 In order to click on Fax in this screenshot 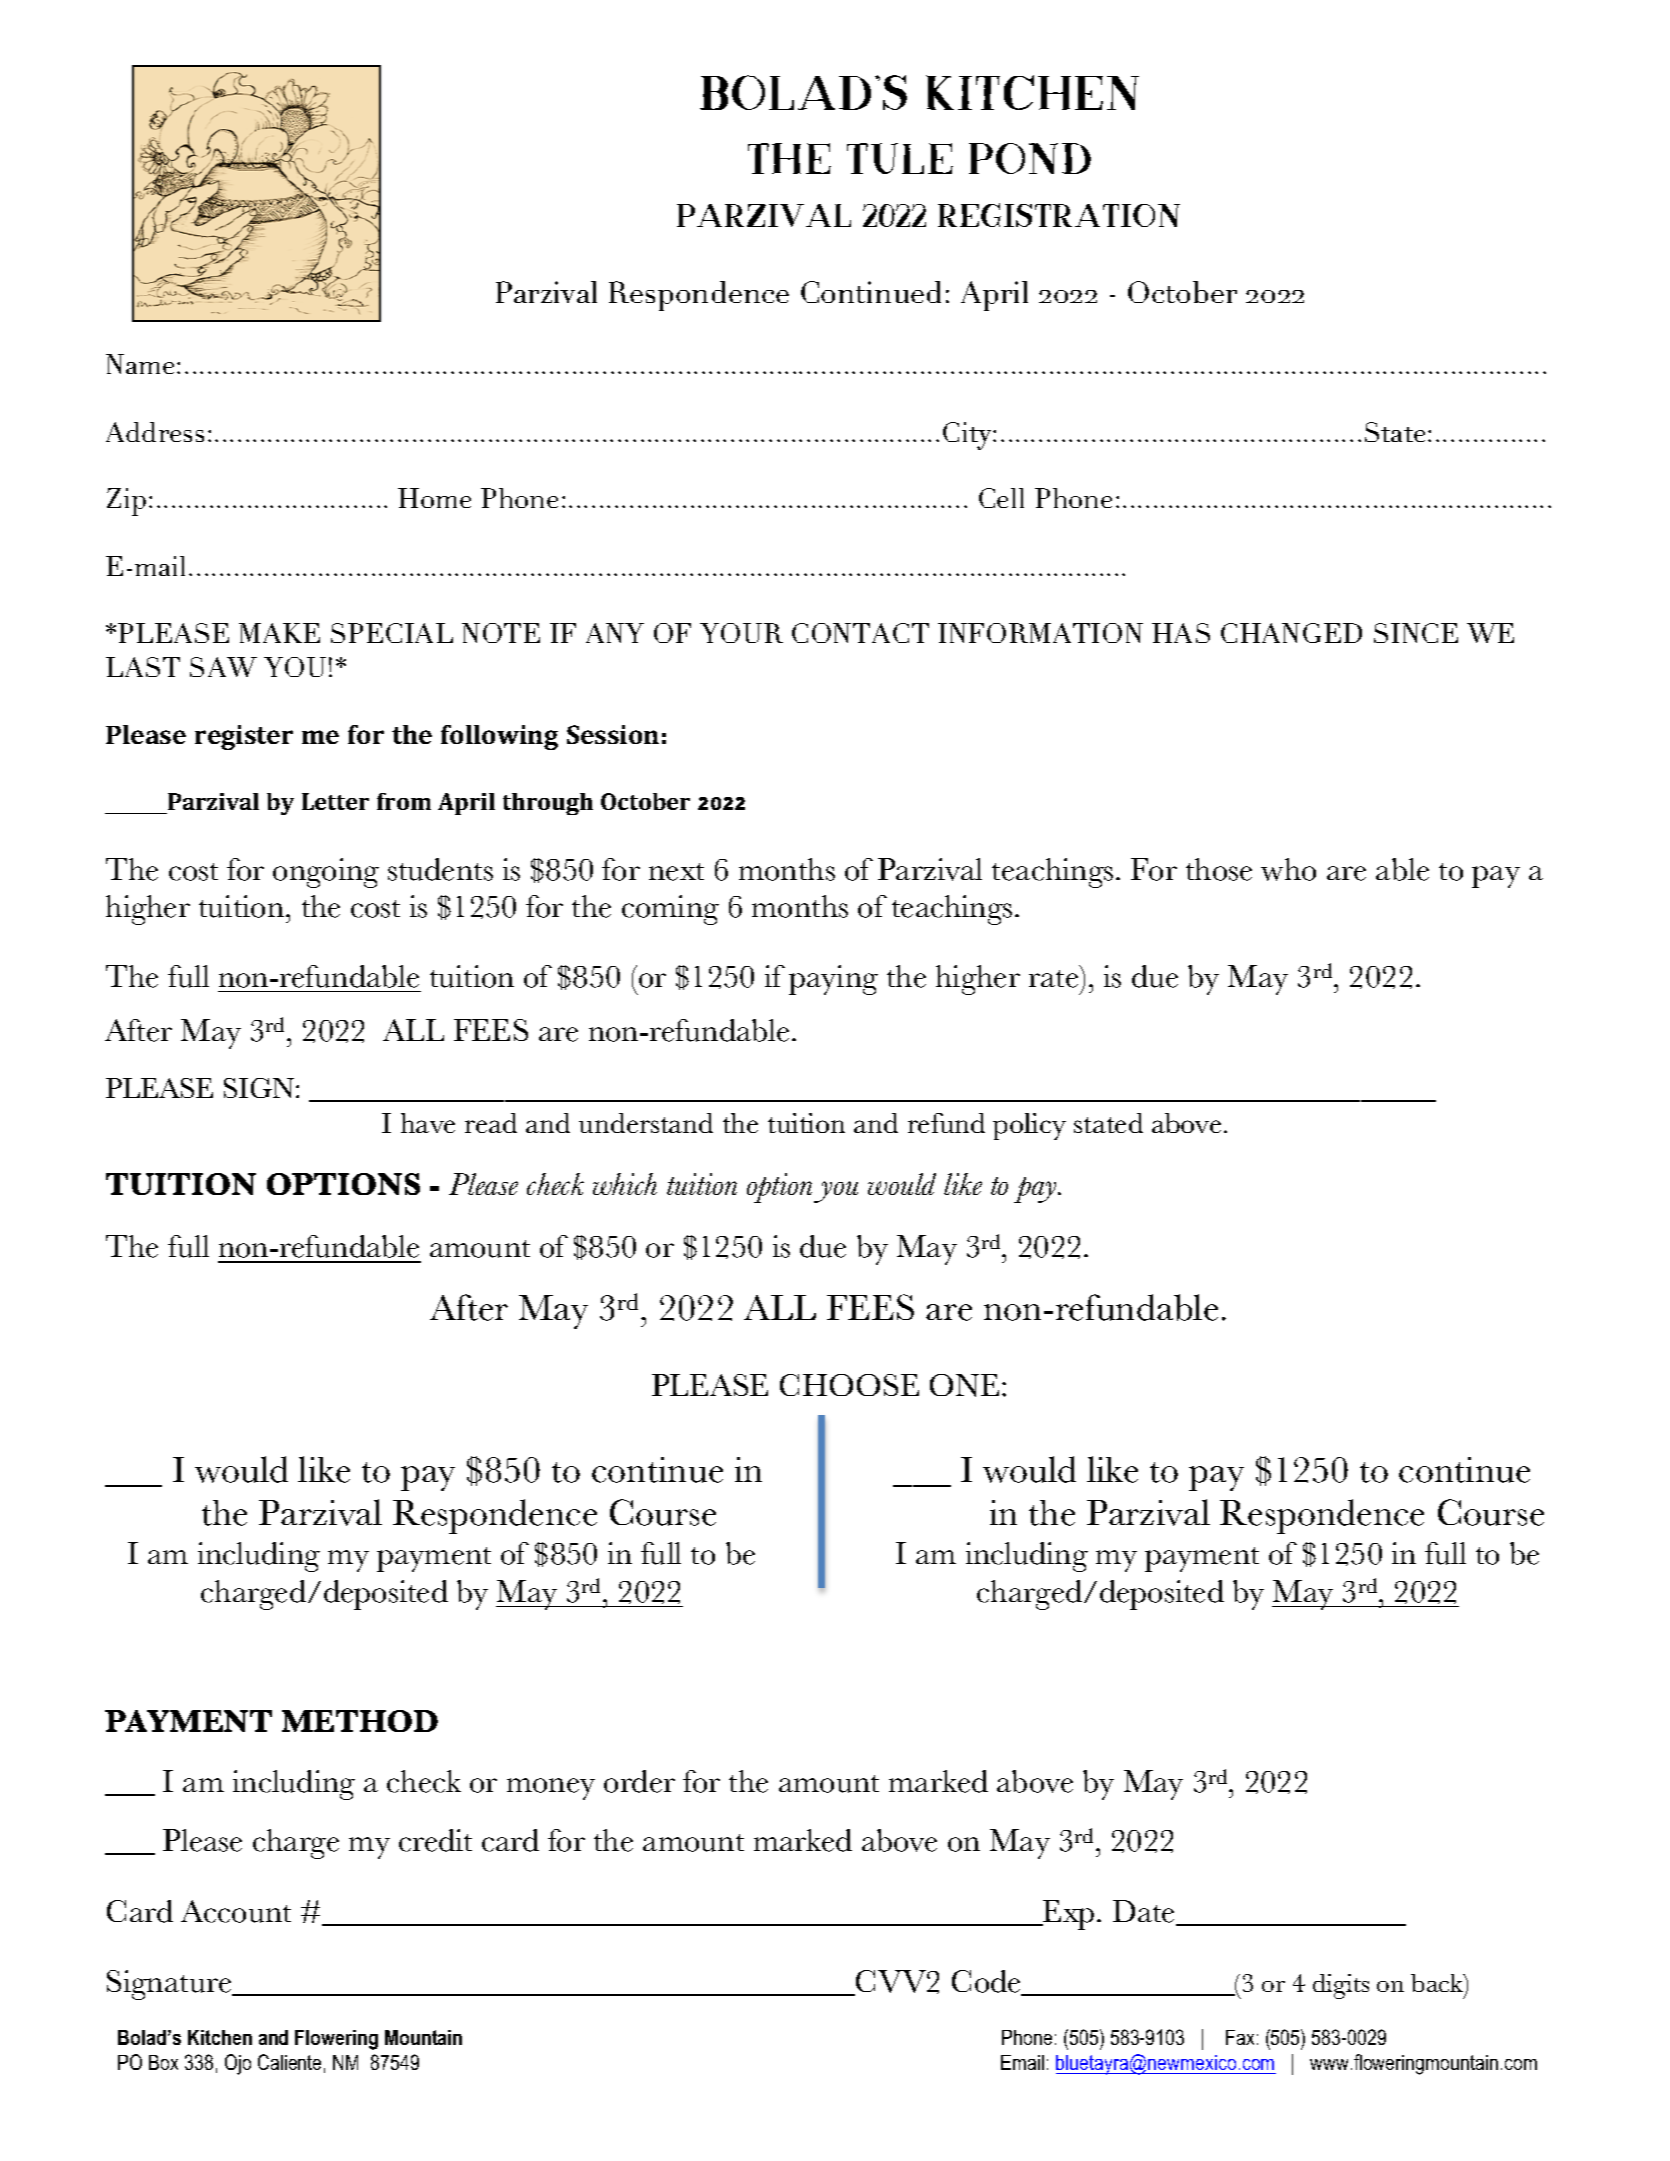, I will do `click(1240, 2037)`.
